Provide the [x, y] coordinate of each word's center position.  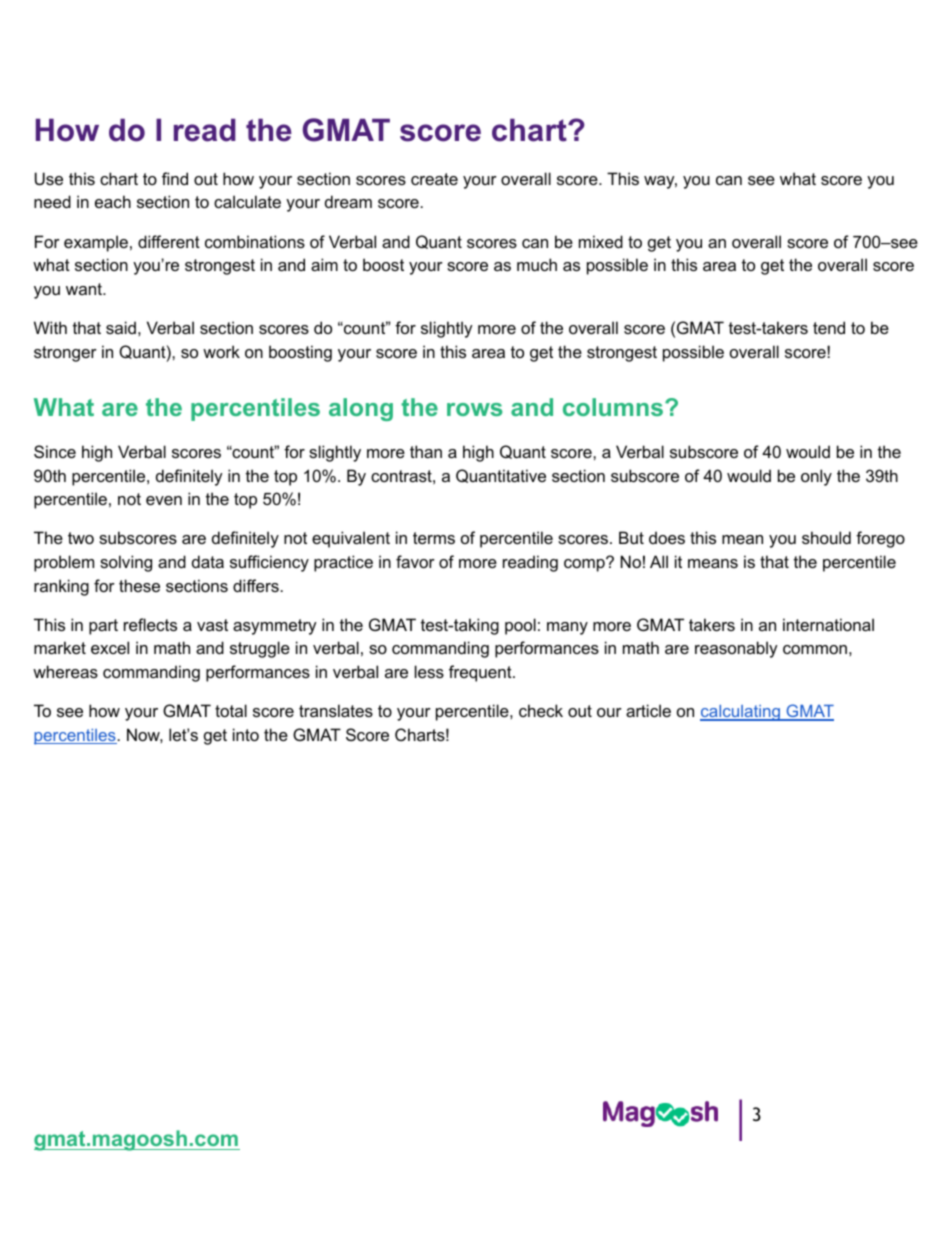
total [231, 710]
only [816, 477]
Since [55, 451]
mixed [601, 241]
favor [415, 561]
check [541, 710]
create [434, 179]
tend [829, 327]
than [426, 451]
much [537, 264]
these [139, 585]
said [121, 327]
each [113, 201]
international [828, 624]
